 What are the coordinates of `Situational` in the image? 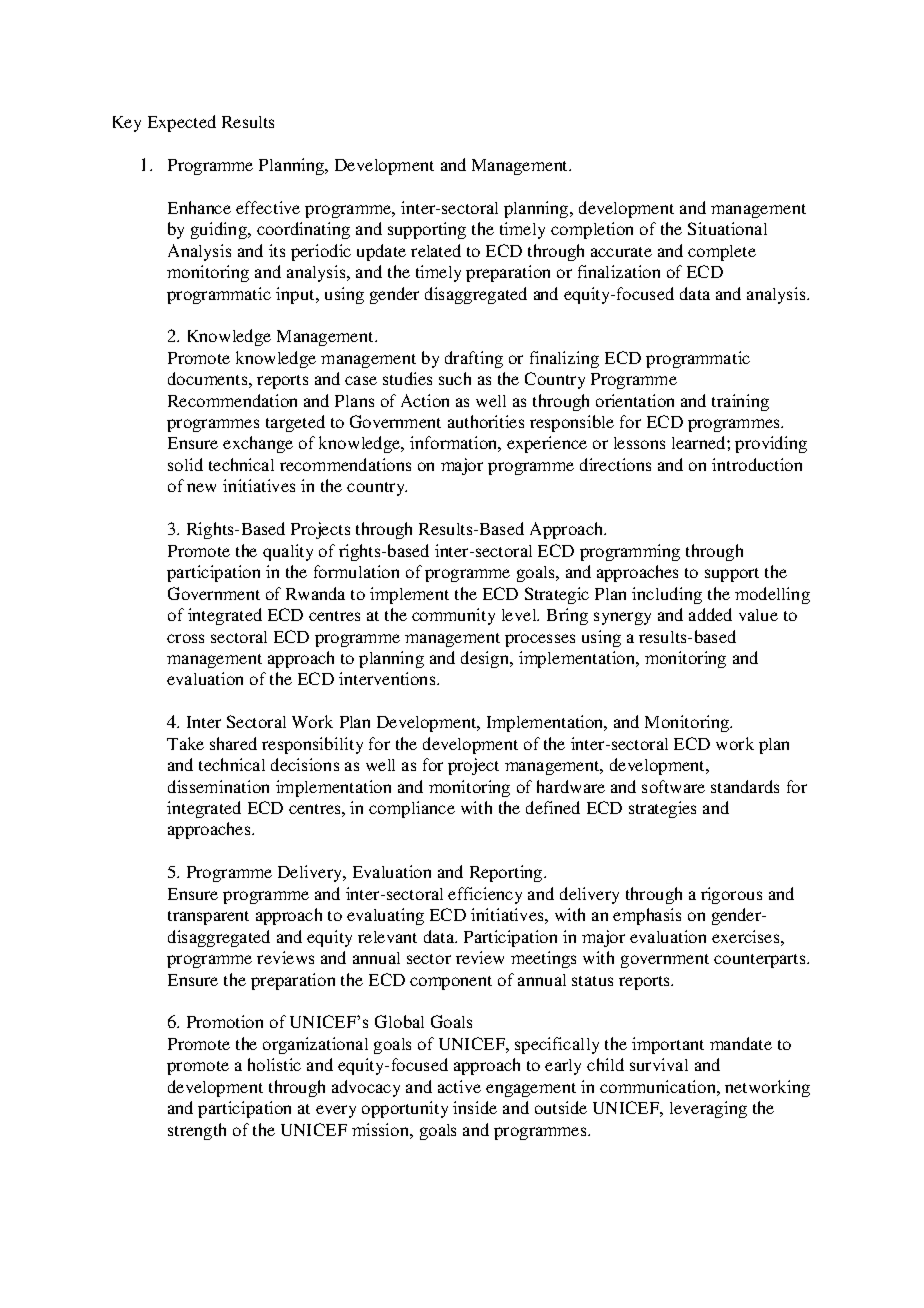 It's located at (727, 228).
